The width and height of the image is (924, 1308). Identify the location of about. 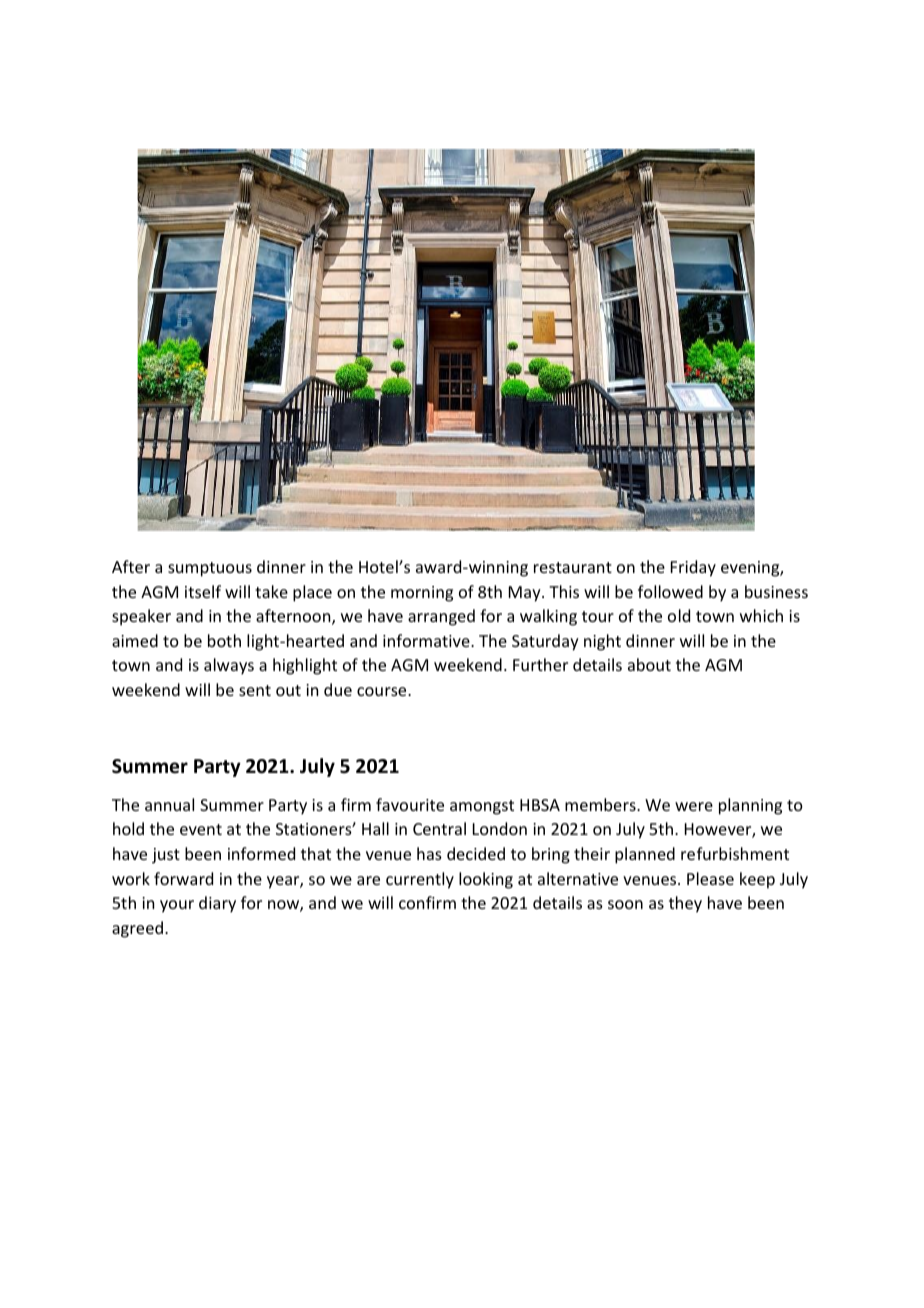
(649, 664).
